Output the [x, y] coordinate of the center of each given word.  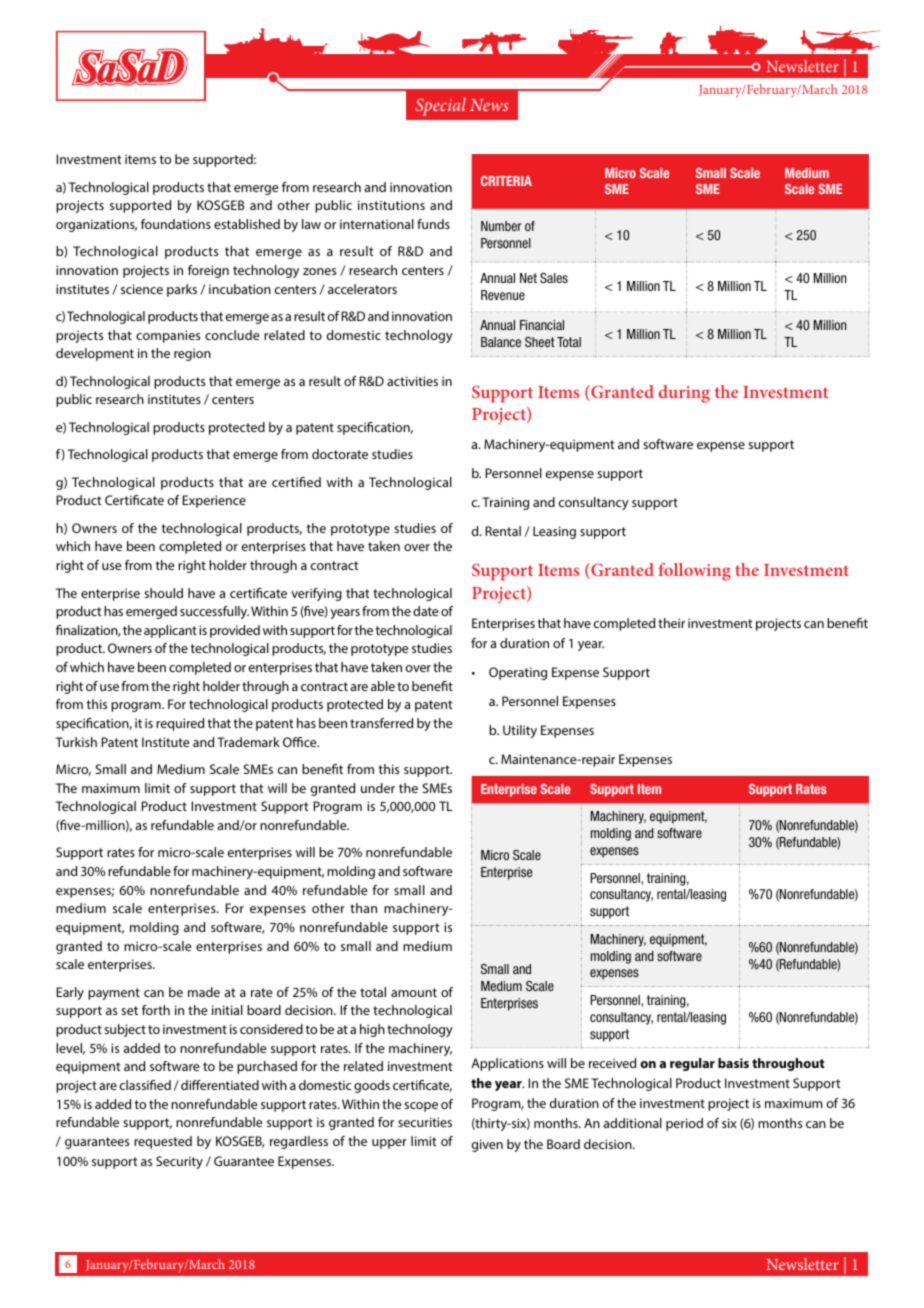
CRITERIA [506, 181]
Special [441, 107]
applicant [170, 631]
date [426, 611]
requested [163, 1142]
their [671, 623]
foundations [176, 224]
